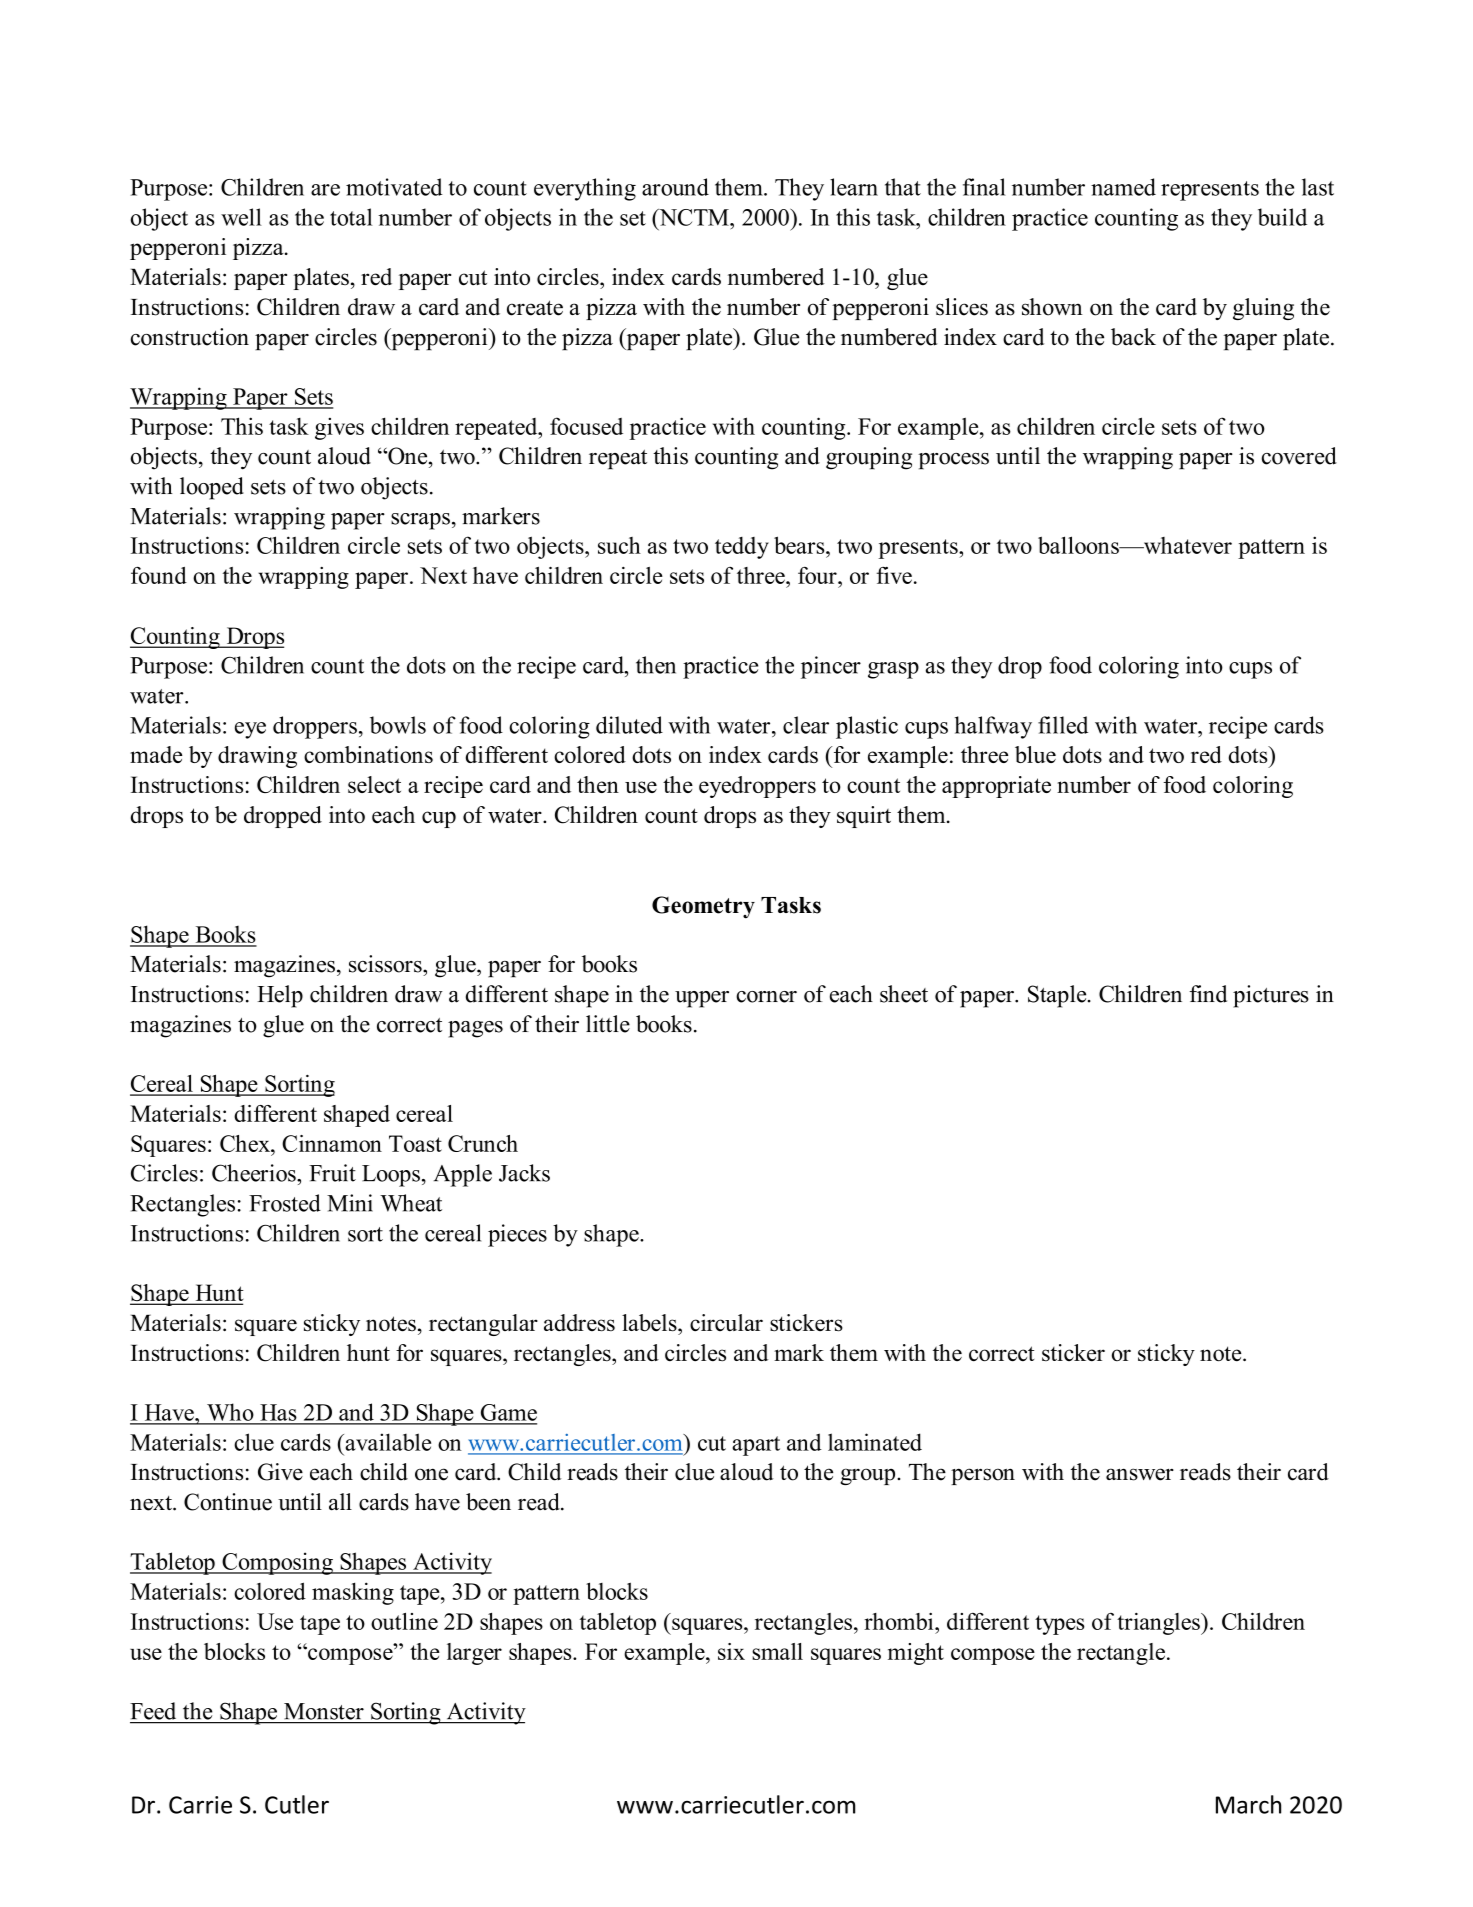 This document has width=1473, height=1907. Describe the element at coordinates (280, 996) in the document. I see `Help` at that location.
